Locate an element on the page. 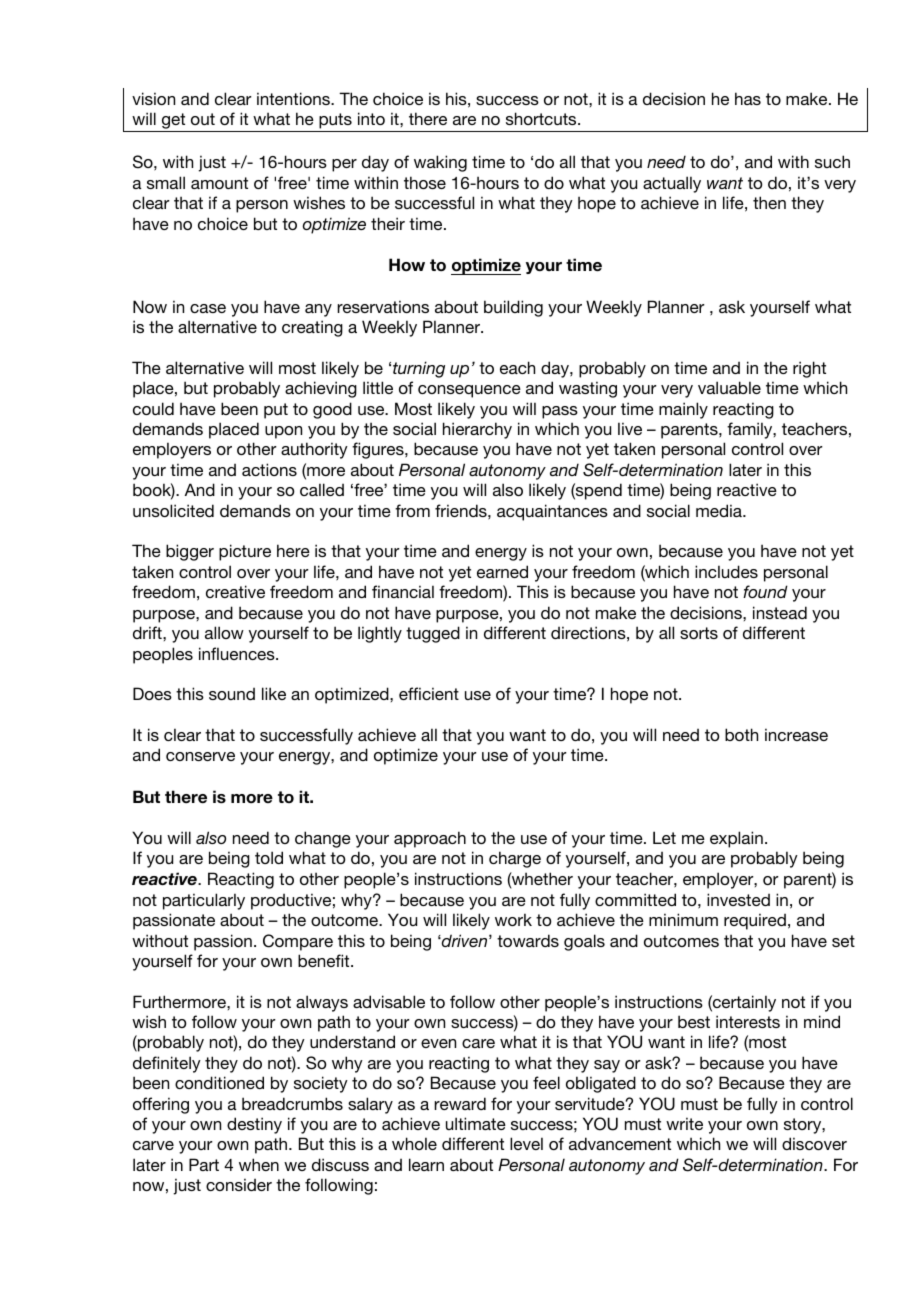 Image resolution: width=924 pixels, height=1308 pixels. includes is located at coordinates (726, 571).
